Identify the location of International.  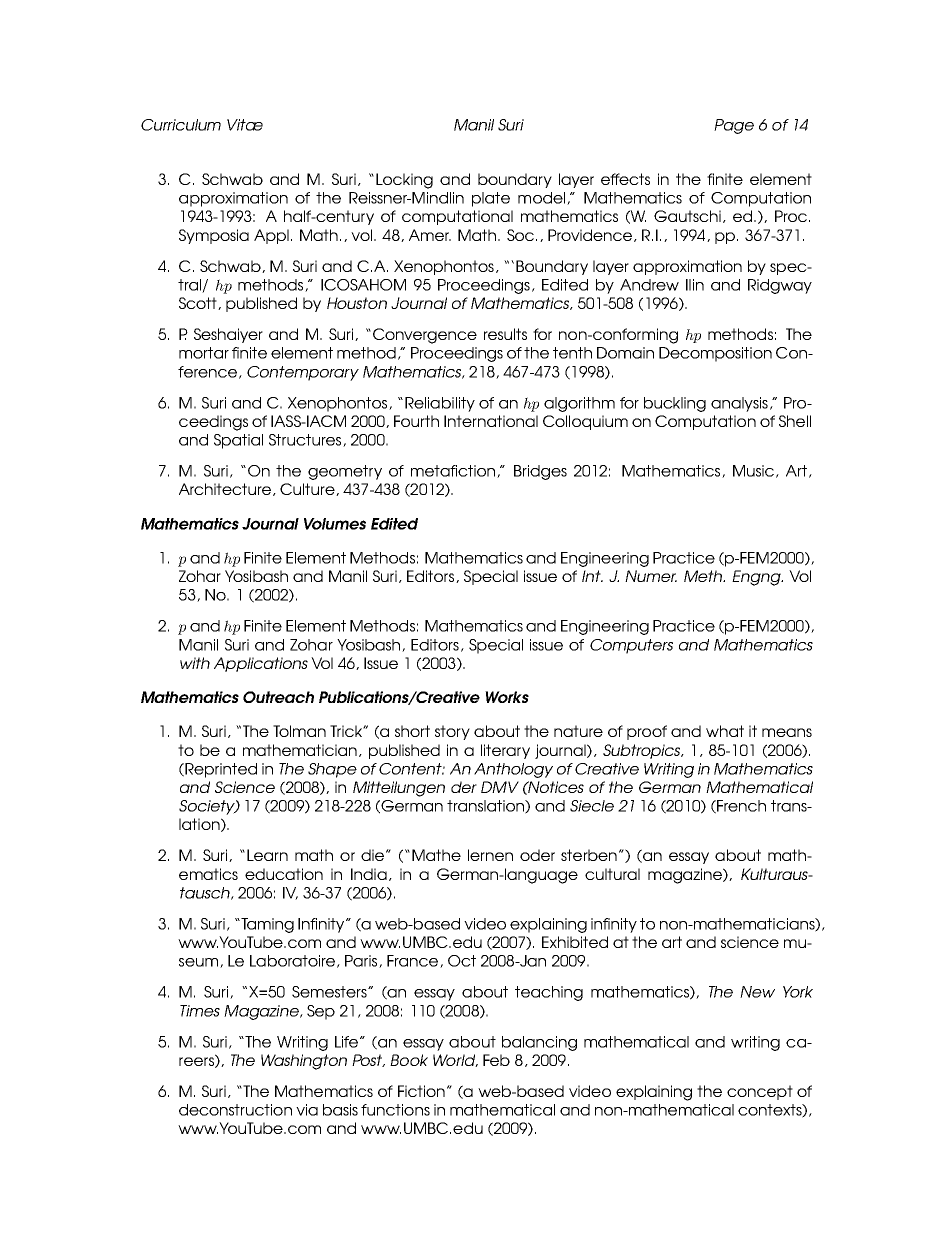
(491, 421).
